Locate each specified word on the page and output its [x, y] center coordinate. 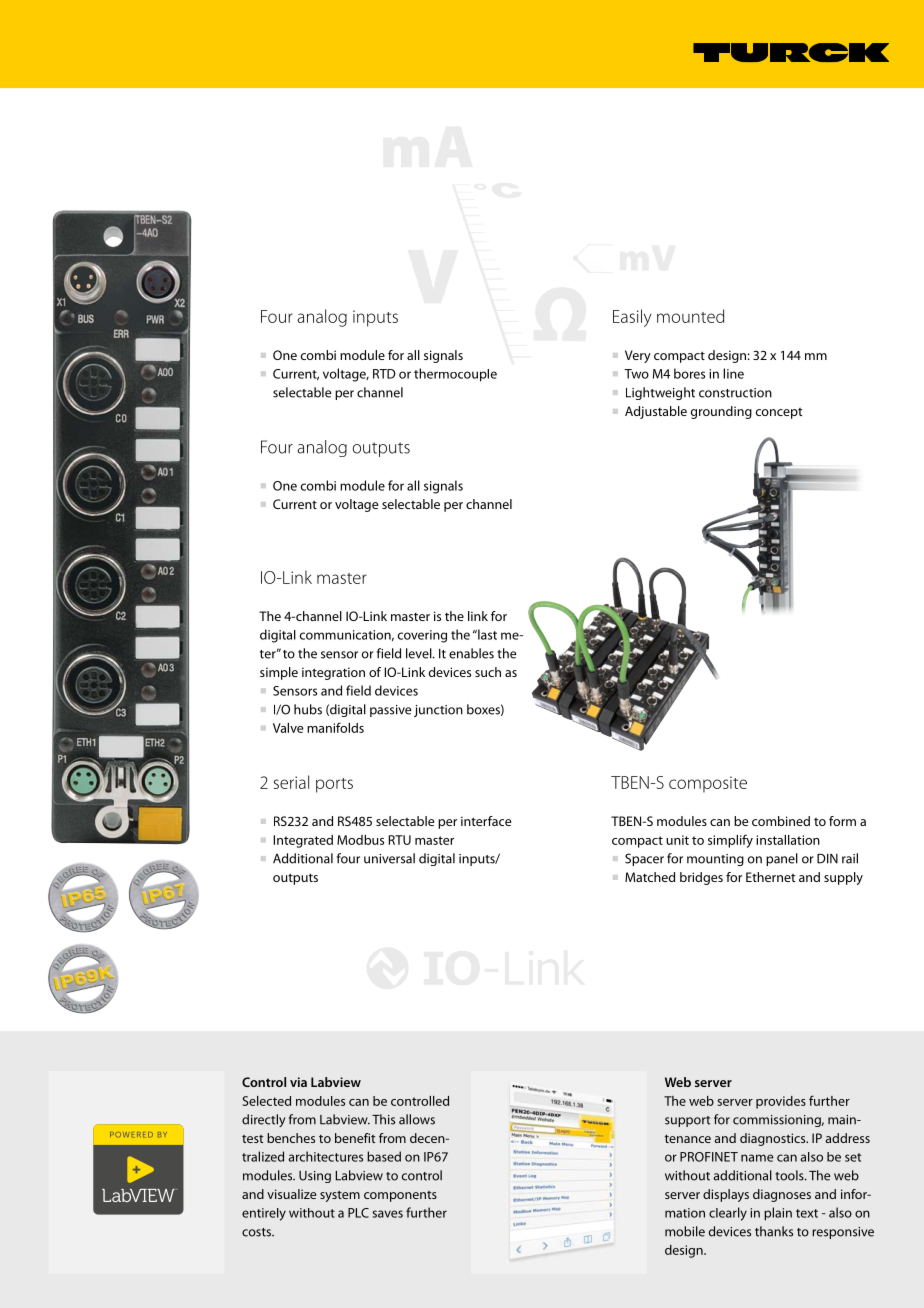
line [733, 373]
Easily [632, 318]
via [298, 1082]
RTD [384, 374]
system [340, 1196]
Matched [650, 877]
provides [781, 1102]
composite [708, 784]
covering [422, 636]
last [486, 634]
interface [486, 821]
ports [334, 785]
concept [779, 413]
